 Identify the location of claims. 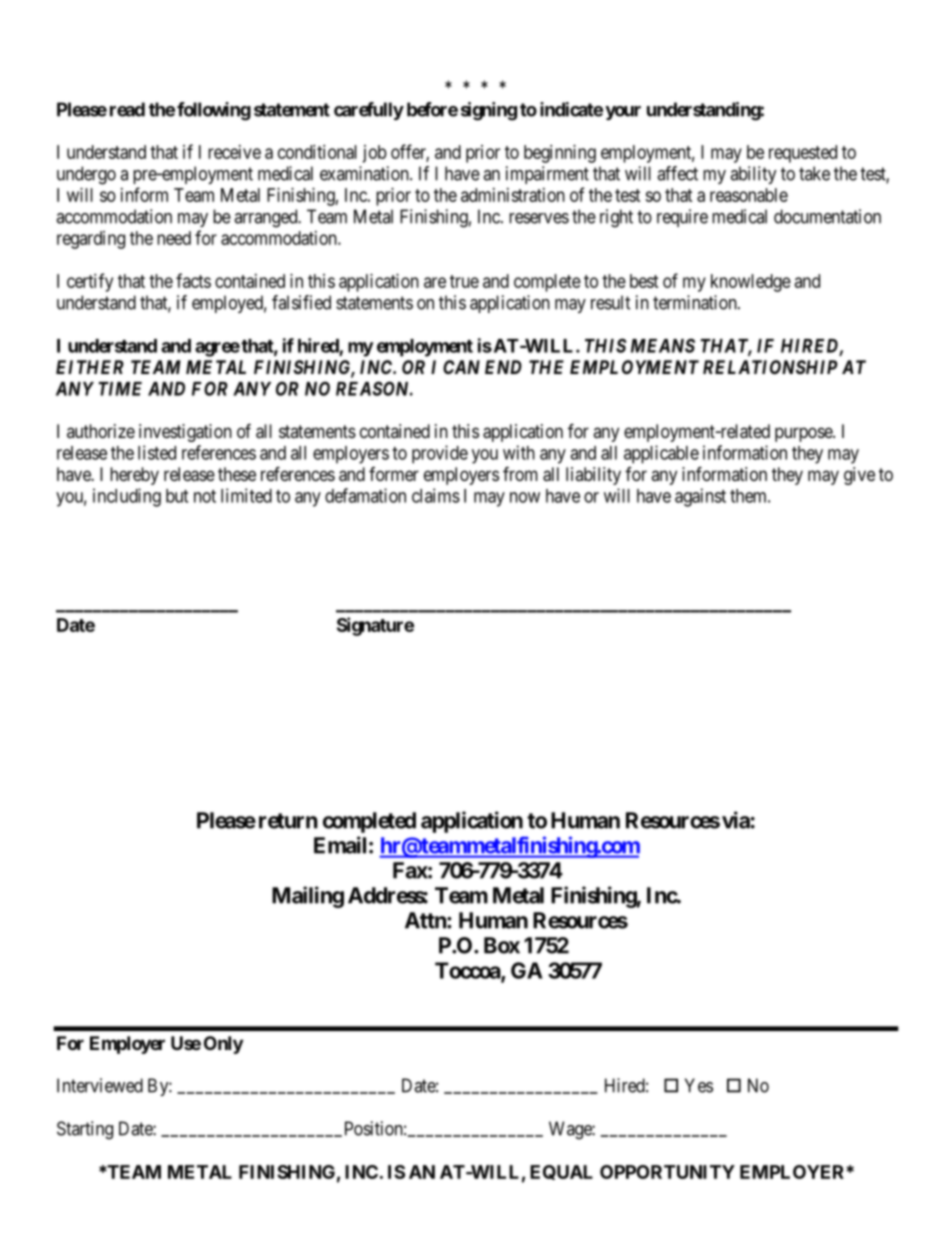
(436, 495).
